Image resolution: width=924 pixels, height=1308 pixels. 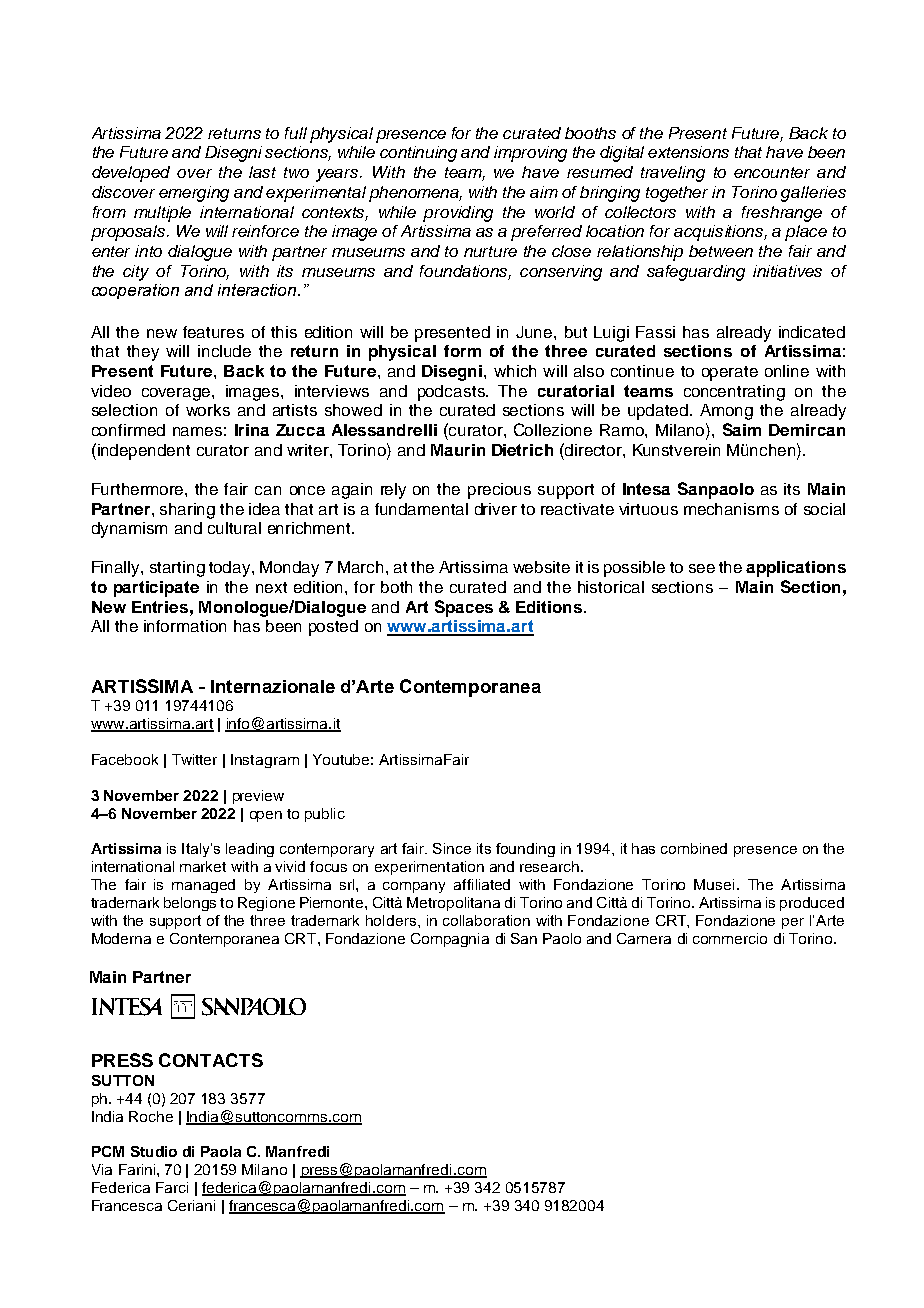 What do you see at coordinates (464, 608) in the page?
I see `Spaces` at bounding box center [464, 608].
